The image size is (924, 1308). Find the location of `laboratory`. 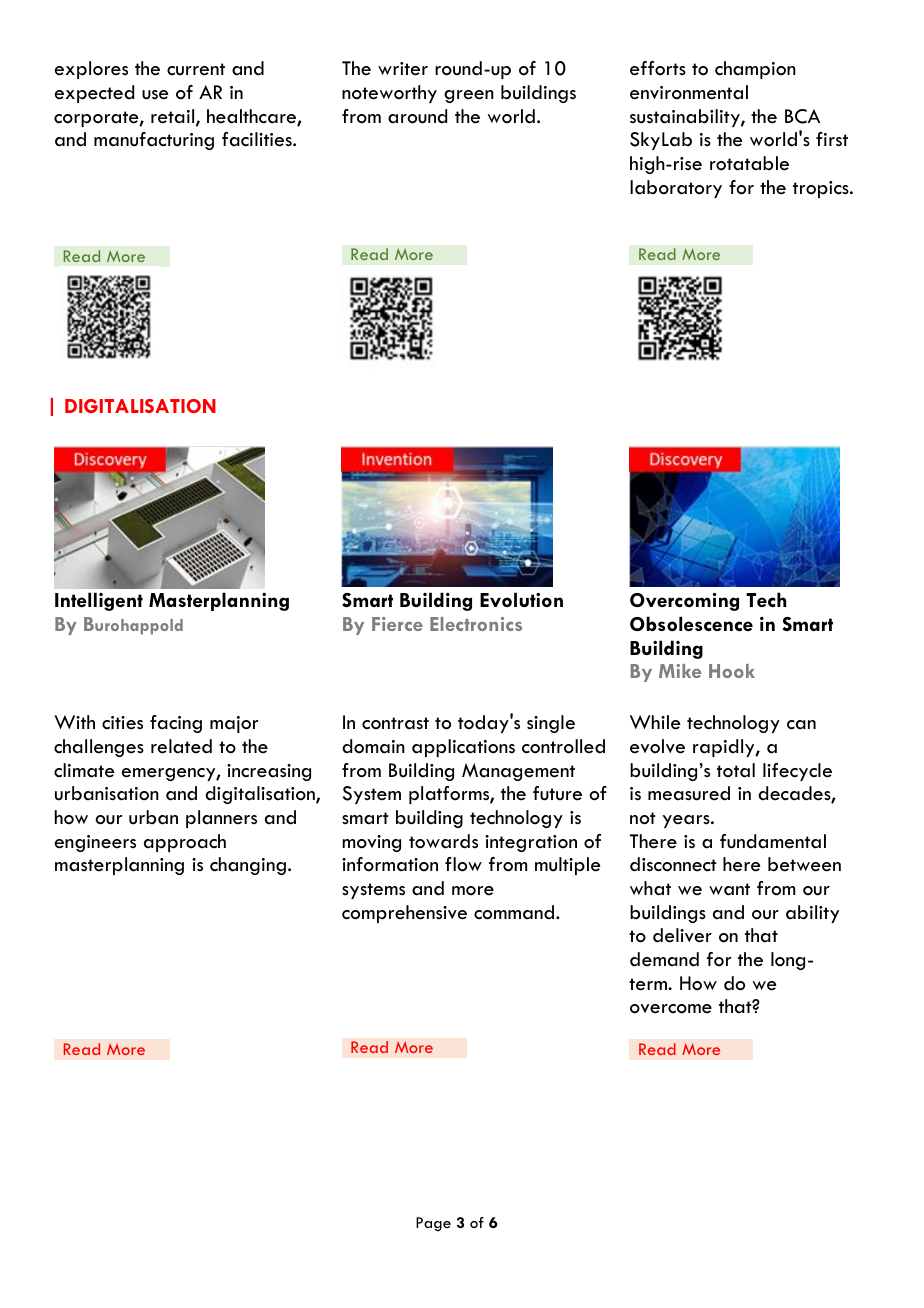

laboratory is located at coordinates (676, 189).
